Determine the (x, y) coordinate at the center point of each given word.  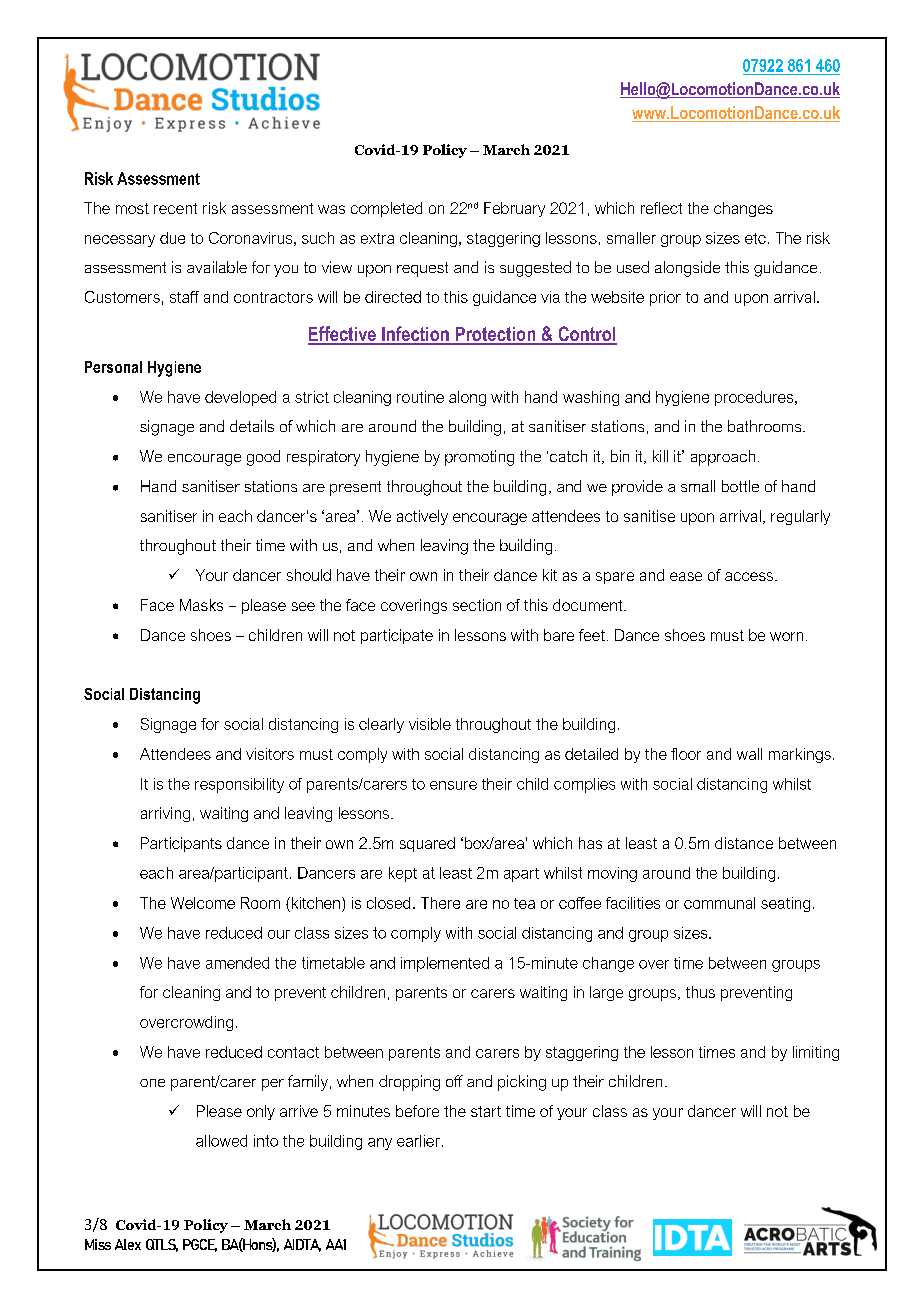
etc (755, 238)
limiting (816, 1053)
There (440, 903)
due (172, 238)
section (477, 605)
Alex (128, 1244)
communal (719, 903)
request (422, 269)
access (750, 576)
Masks (201, 605)
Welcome (203, 903)
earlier (418, 1141)
